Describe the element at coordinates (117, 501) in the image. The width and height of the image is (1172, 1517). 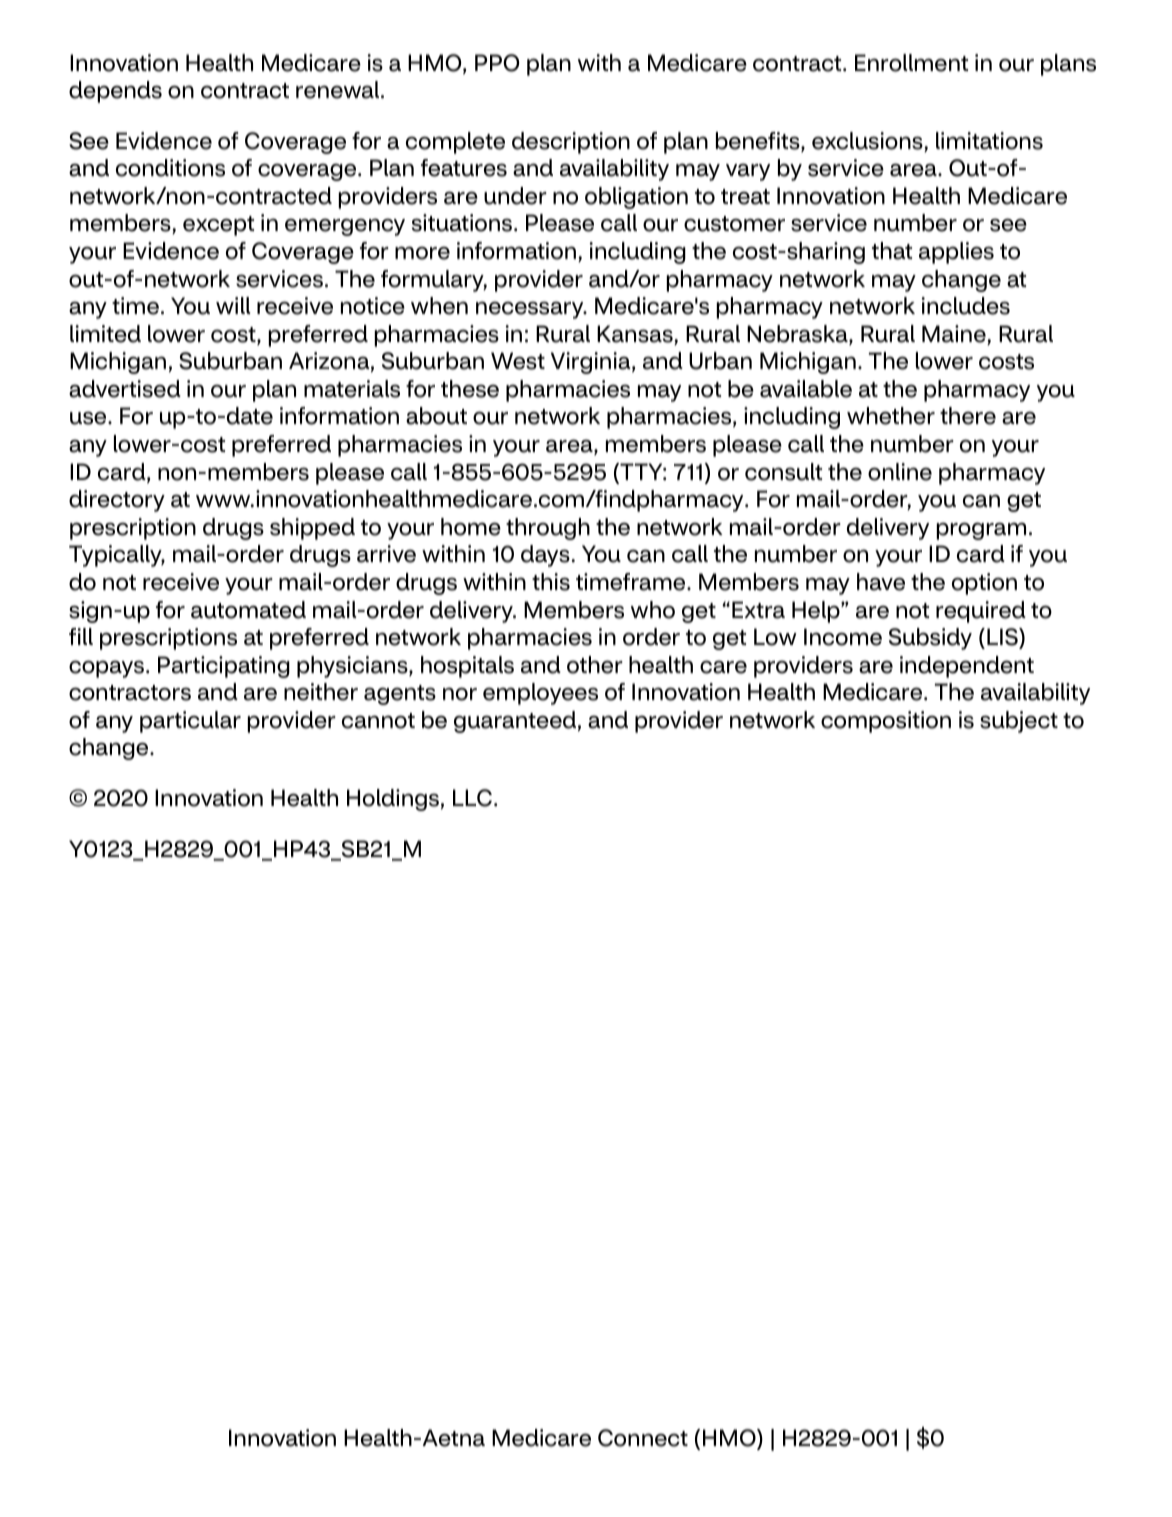
I see `directory` at that location.
